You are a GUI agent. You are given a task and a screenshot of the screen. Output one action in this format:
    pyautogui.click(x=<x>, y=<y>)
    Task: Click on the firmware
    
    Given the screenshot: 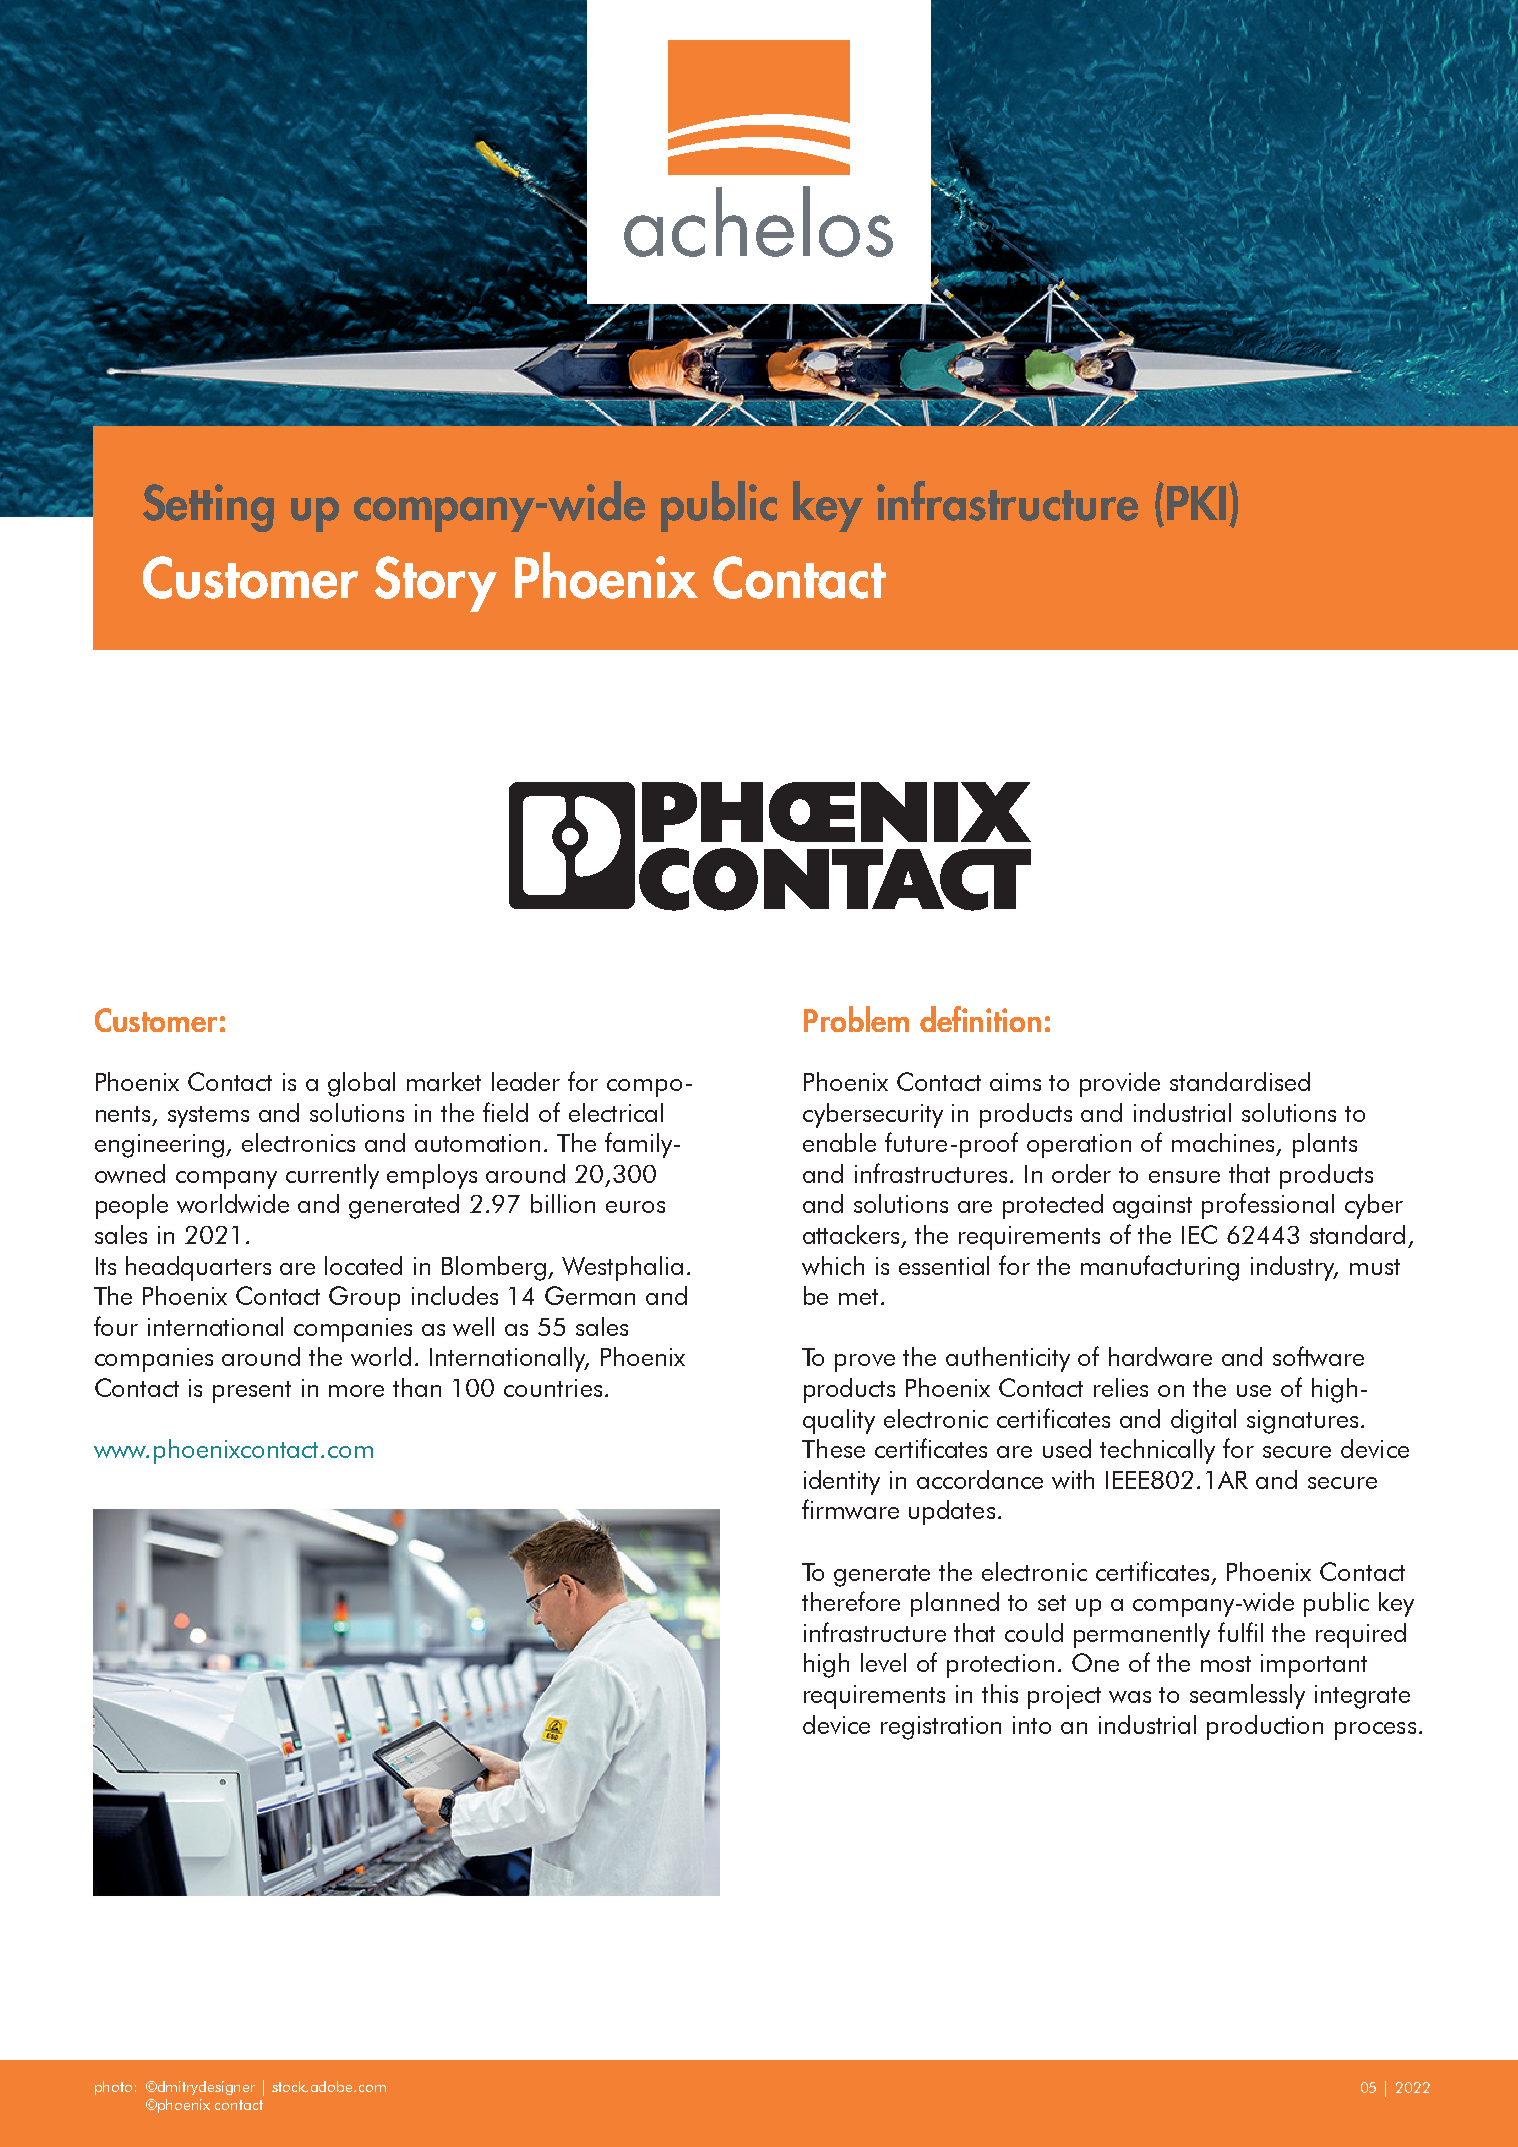 What is the action you would take?
    pyautogui.click(x=850, y=1509)
